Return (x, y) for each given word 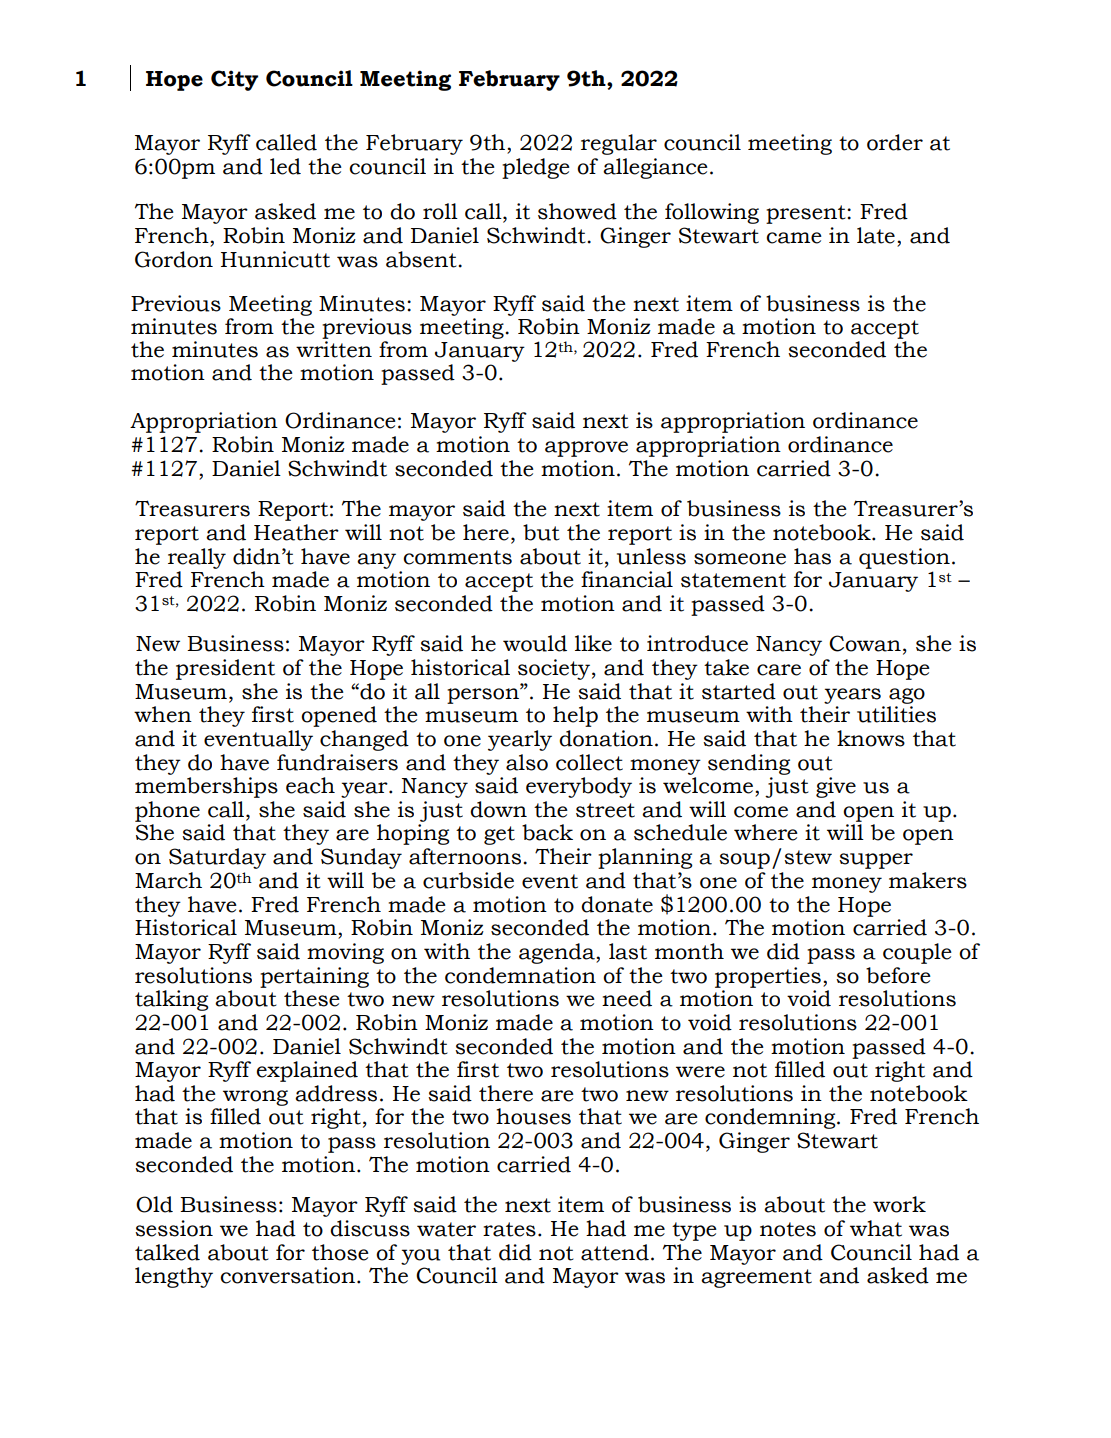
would (535, 643)
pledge (536, 168)
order (895, 142)
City (234, 80)
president (225, 669)
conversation (287, 1275)
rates (509, 1229)
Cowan (865, 643)
